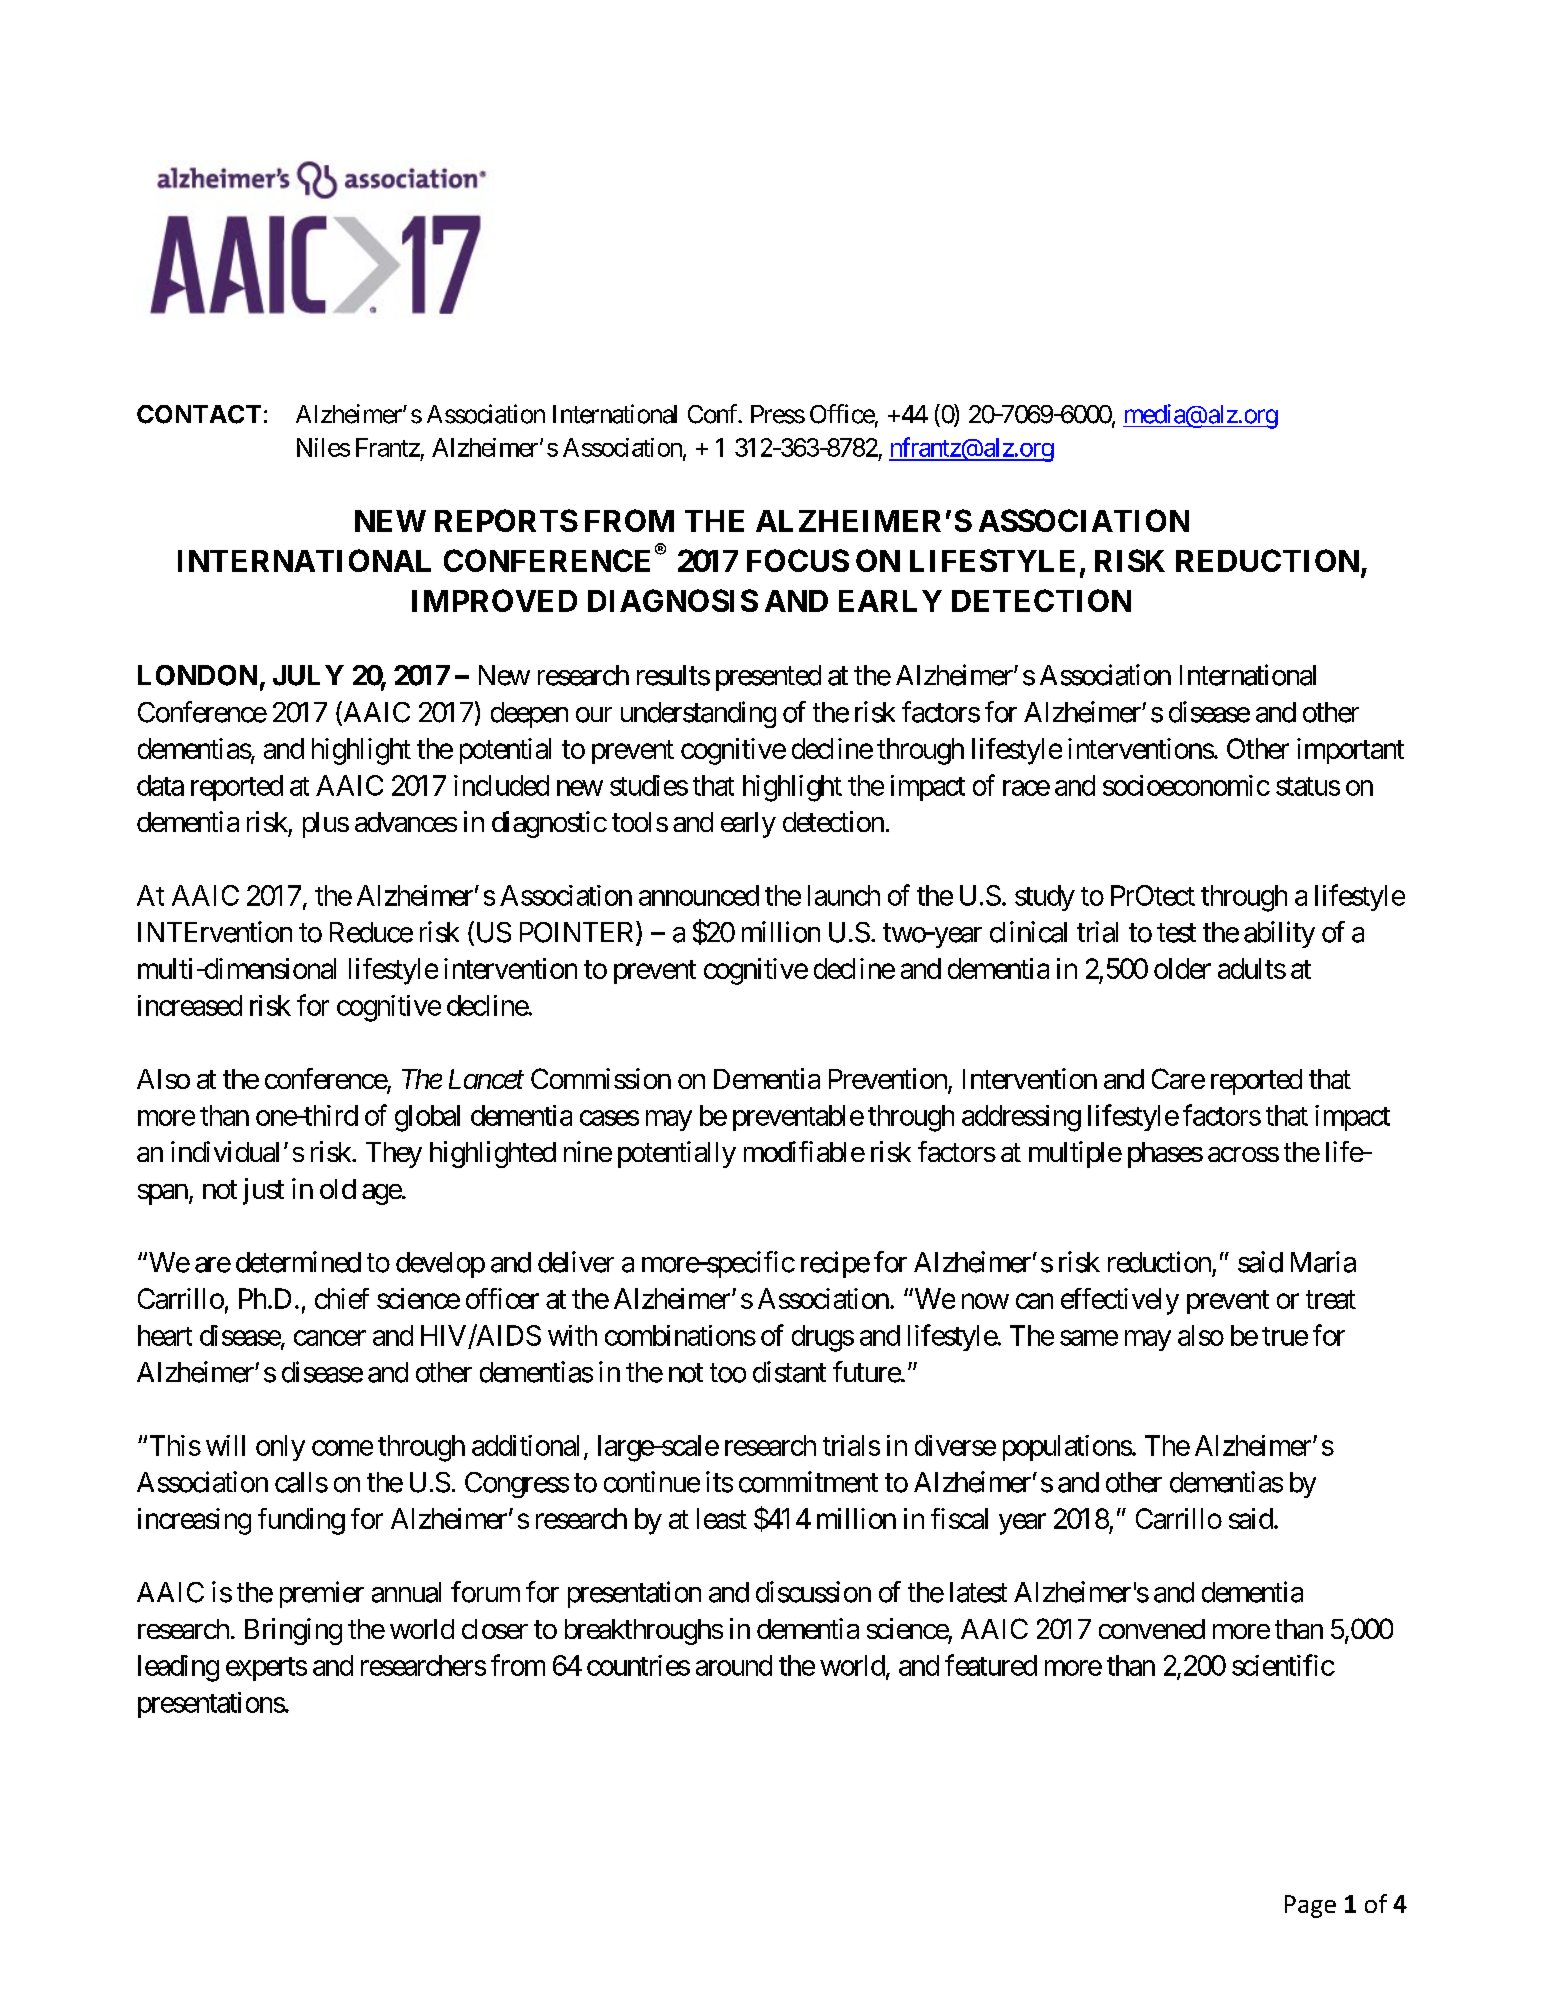 The height and width of the page is (1997, 1543). What do you see at coordinates (1152, 1629) in the page?
I see `convened` at bounding box center [1152, 1629].
